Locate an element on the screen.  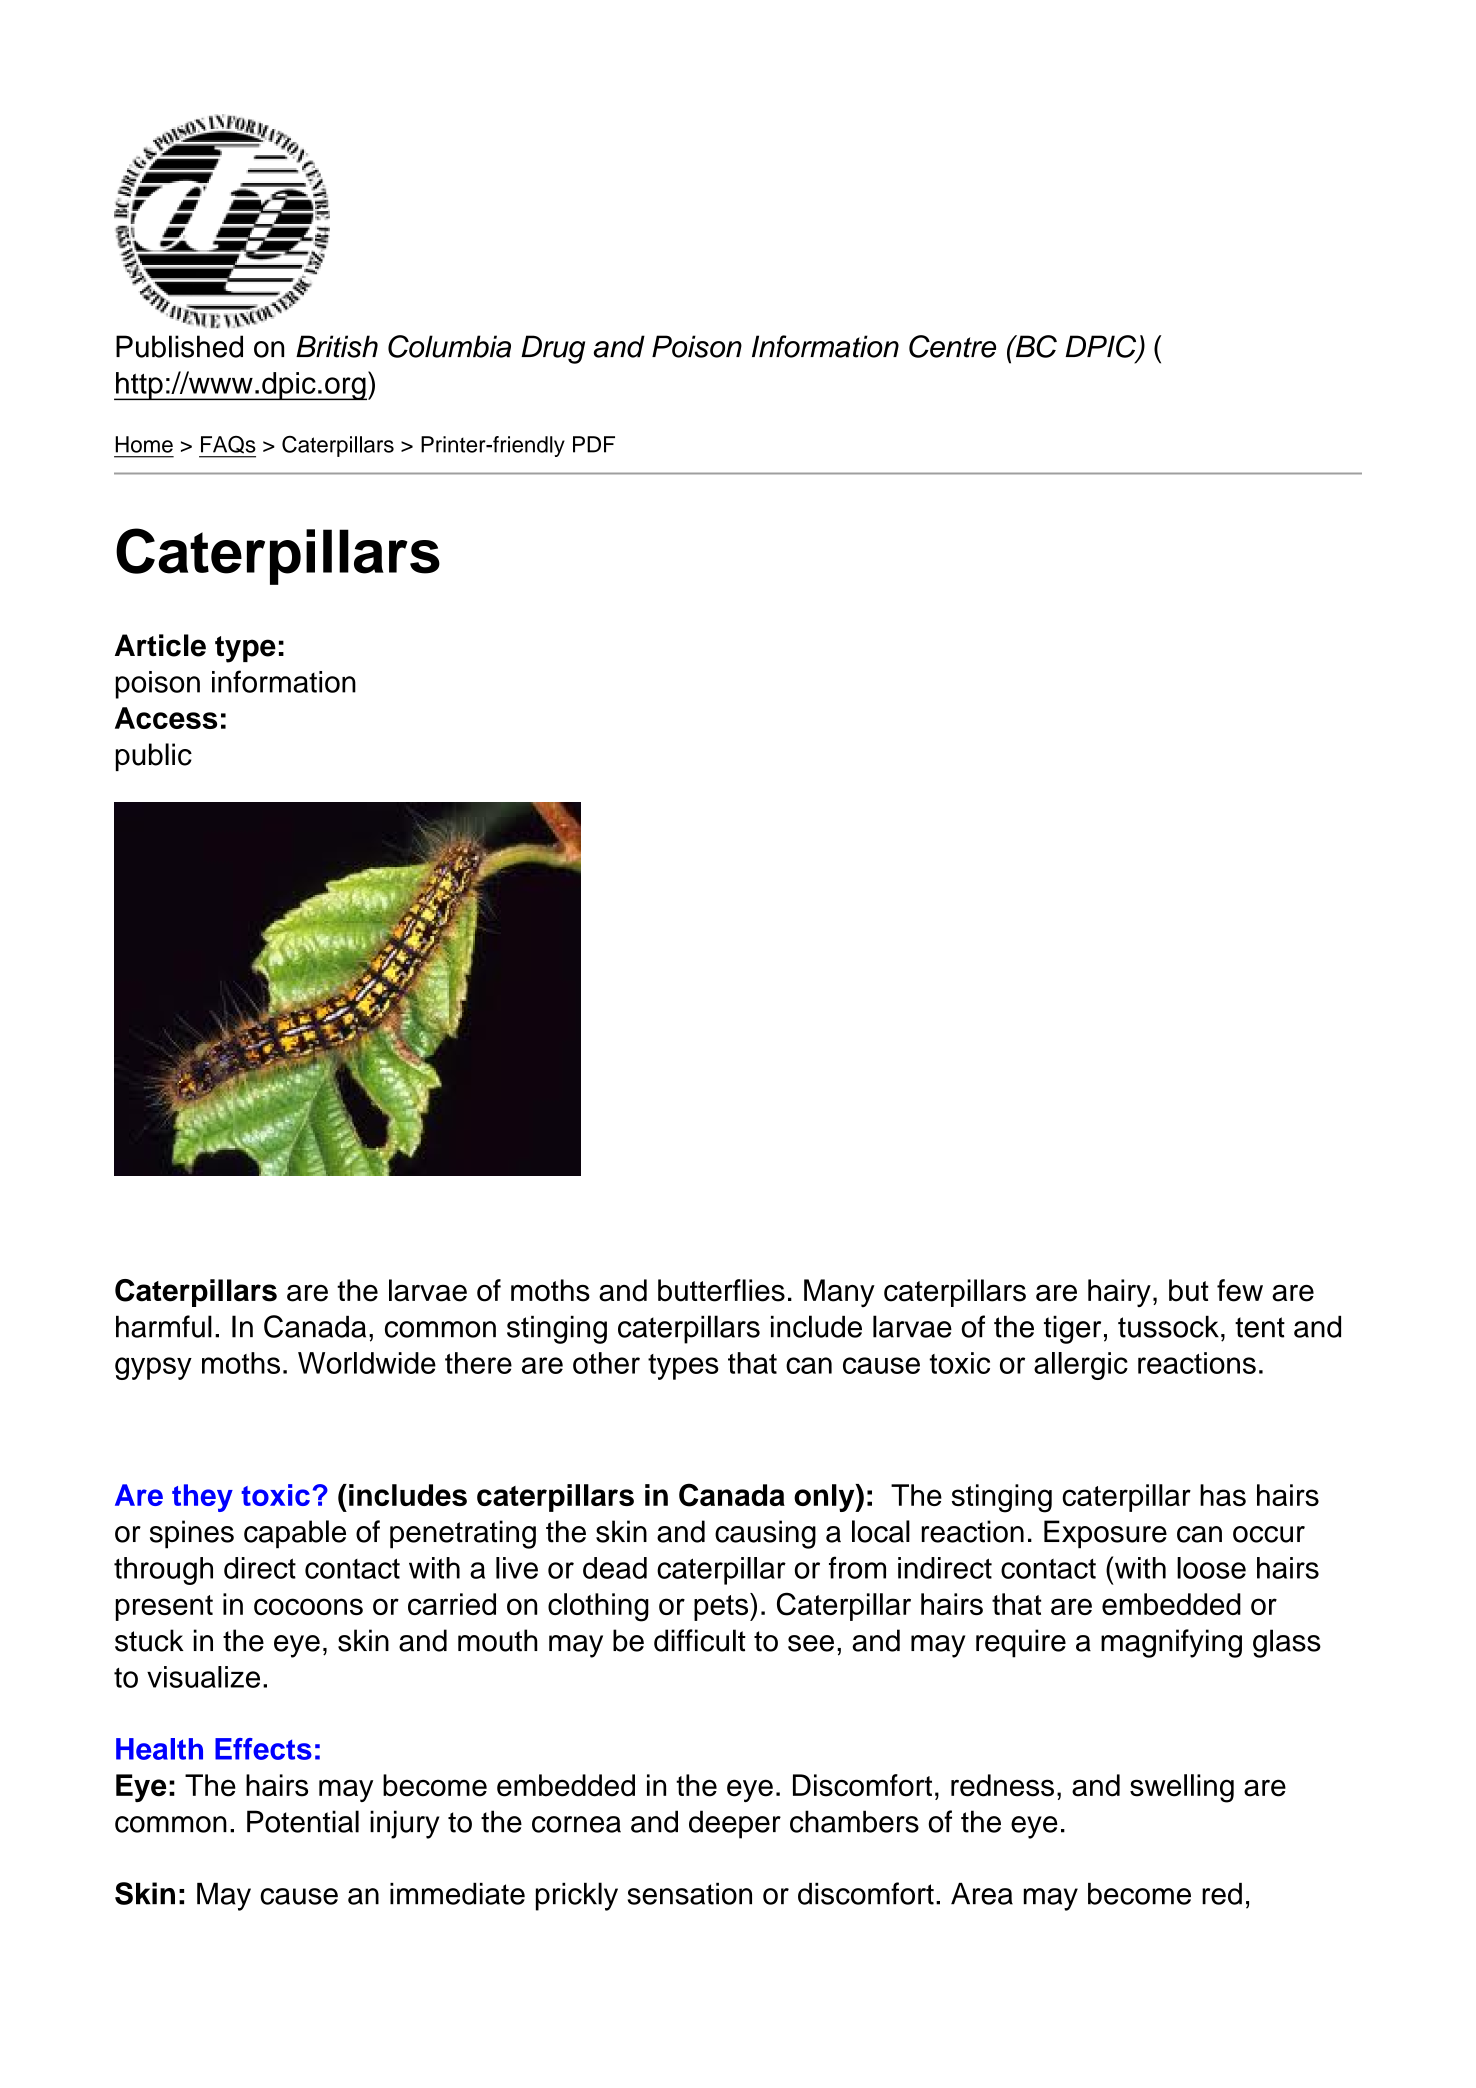
Centre is located at coordinates (952, 346).
